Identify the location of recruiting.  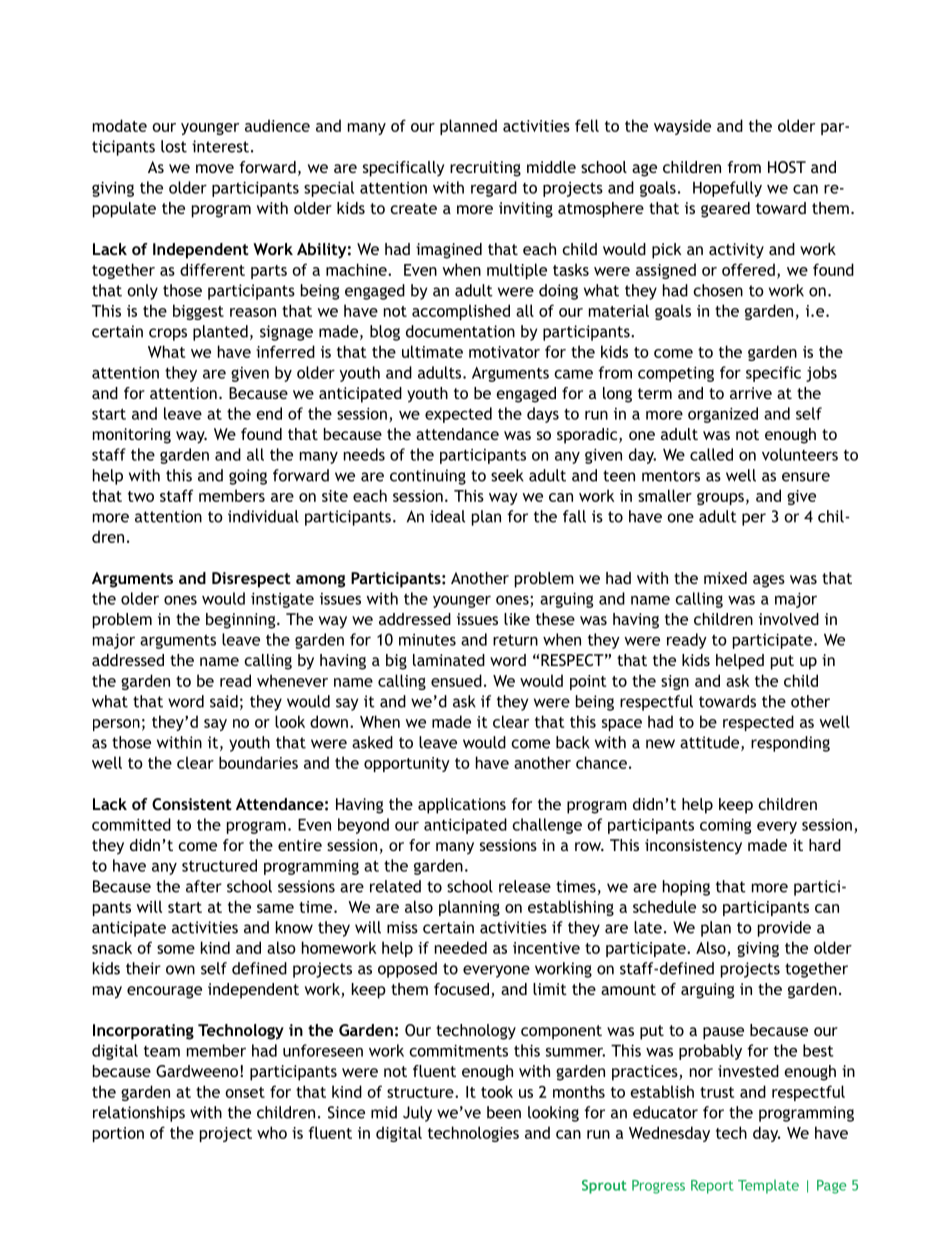
(485, 169).
